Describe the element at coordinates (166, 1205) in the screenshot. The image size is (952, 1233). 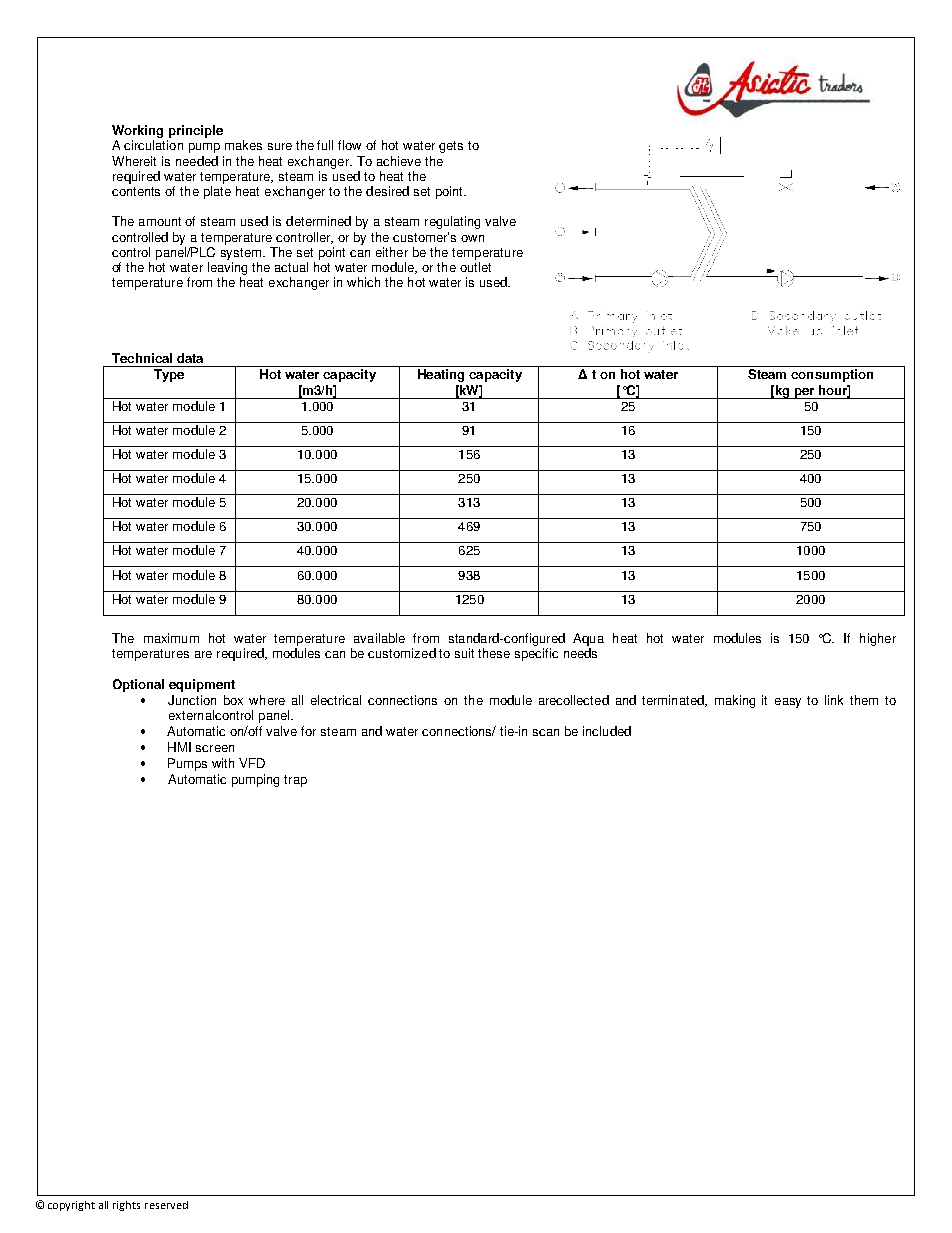
I see `reserved` at that location.
